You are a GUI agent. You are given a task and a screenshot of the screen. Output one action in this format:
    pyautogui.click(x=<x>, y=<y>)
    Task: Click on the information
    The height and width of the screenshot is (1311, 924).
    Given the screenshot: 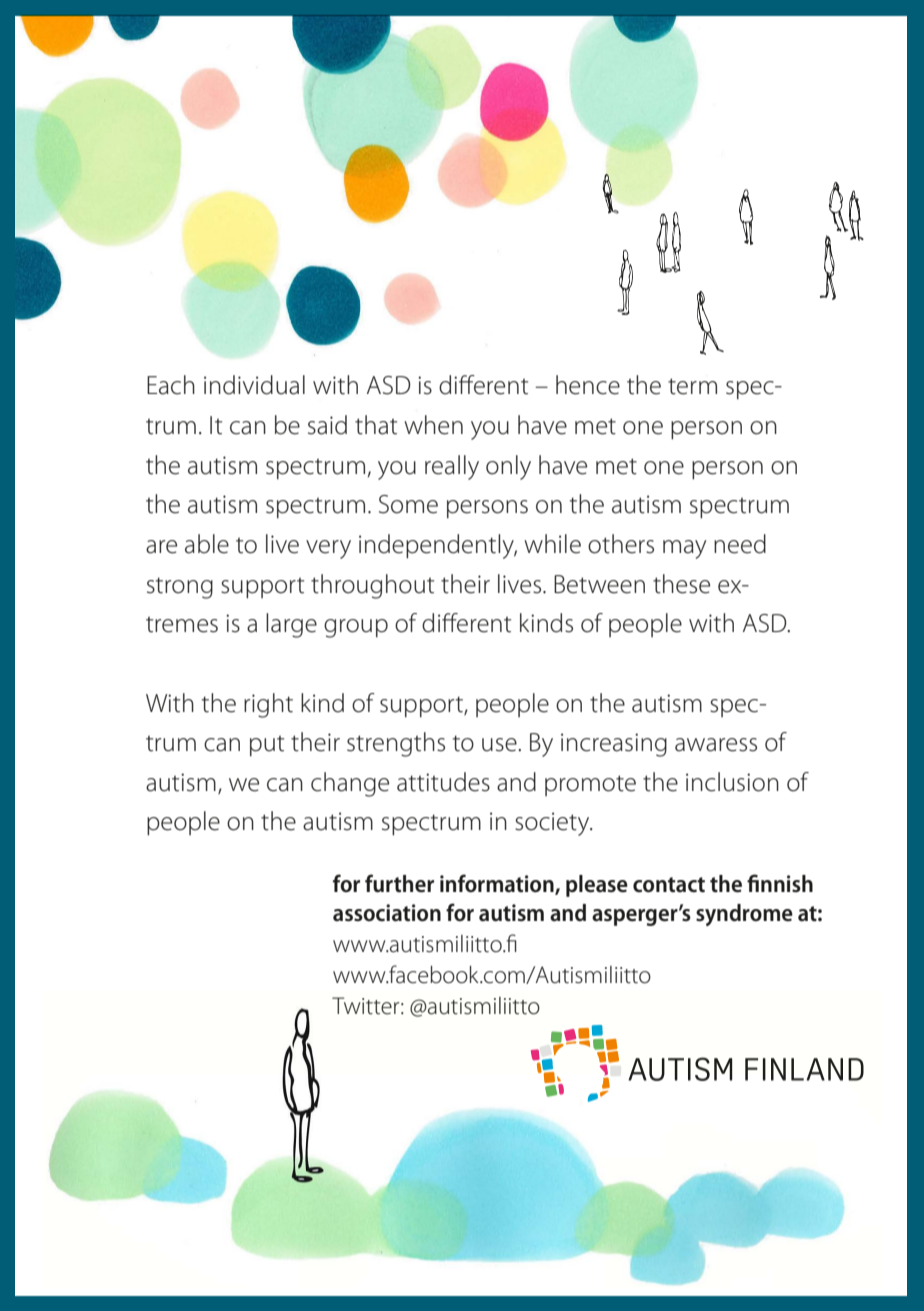 What is the action you would take?
    pyautogui.click(x=498, y=884)
